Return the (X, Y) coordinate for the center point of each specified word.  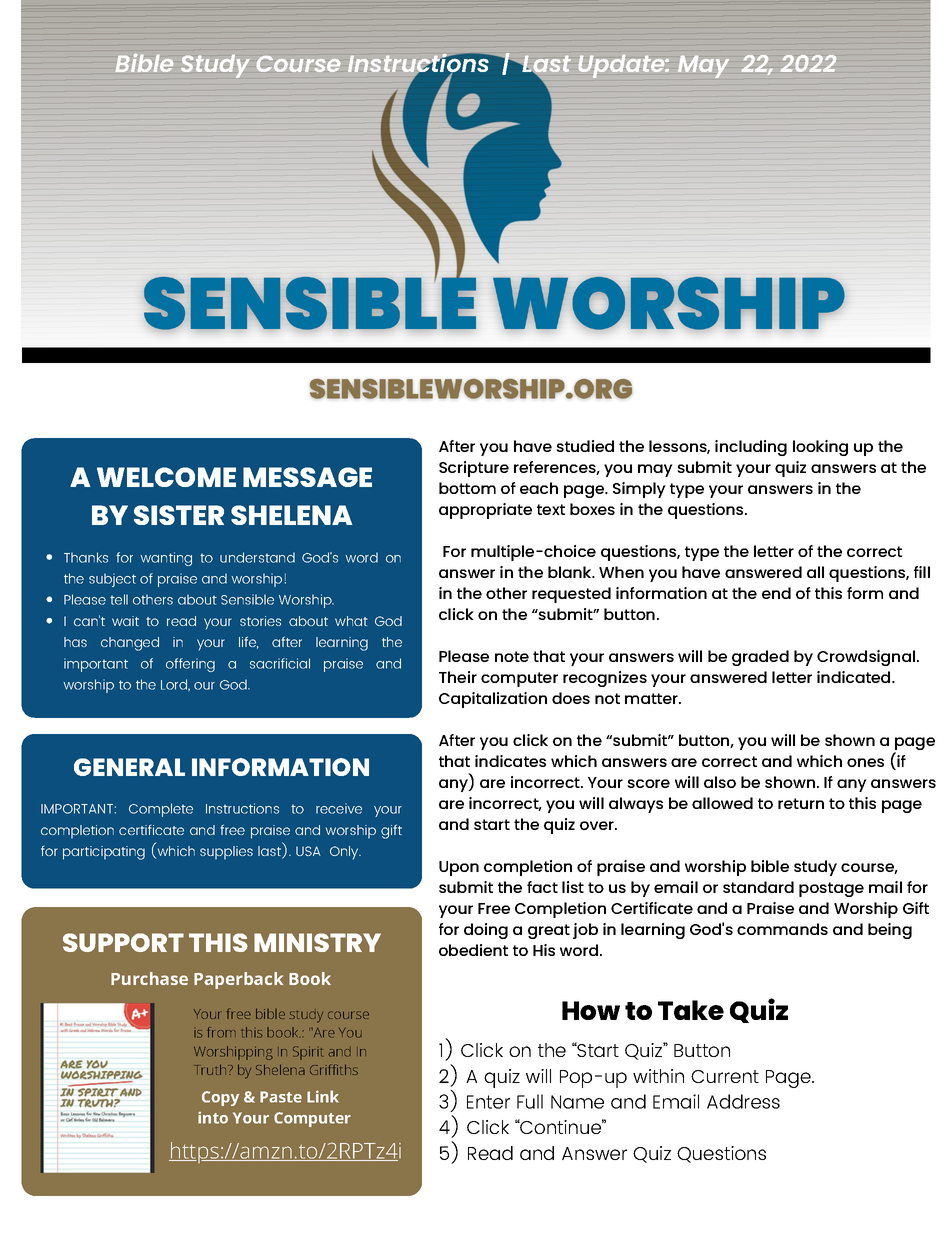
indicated (855, 677)
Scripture (474, 469)
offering (190, 665)
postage (831, 889)
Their (458, 677)
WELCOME (166, 477)
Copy (220, 1098)
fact (542, 887)
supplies (226, 853)
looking (820, 448)
